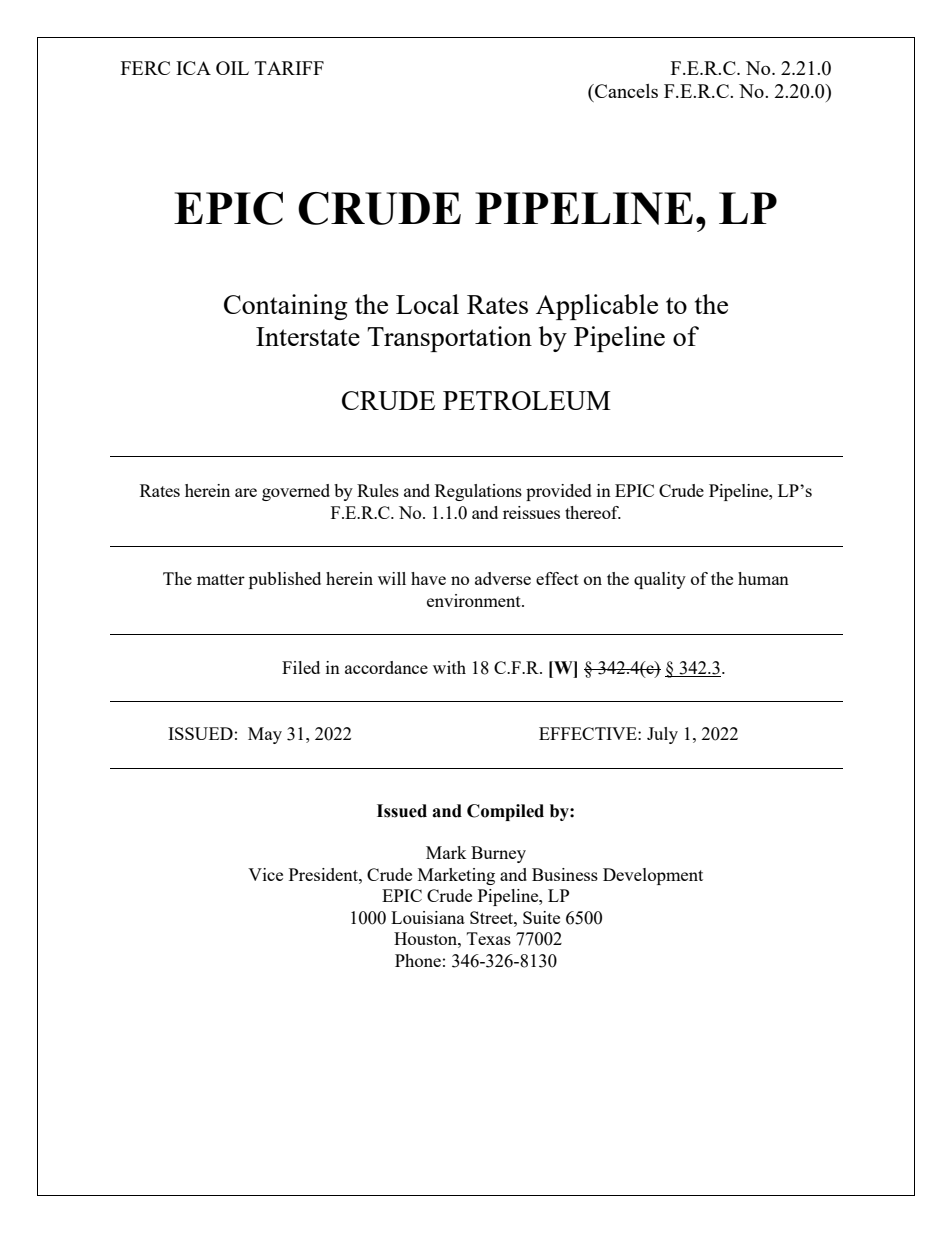 Image resolution: width=952 pixels, height=1233 pixels. What do you see at coordinates (246, 492) in the document?
I see `are` at bounding box center [246, 492].
